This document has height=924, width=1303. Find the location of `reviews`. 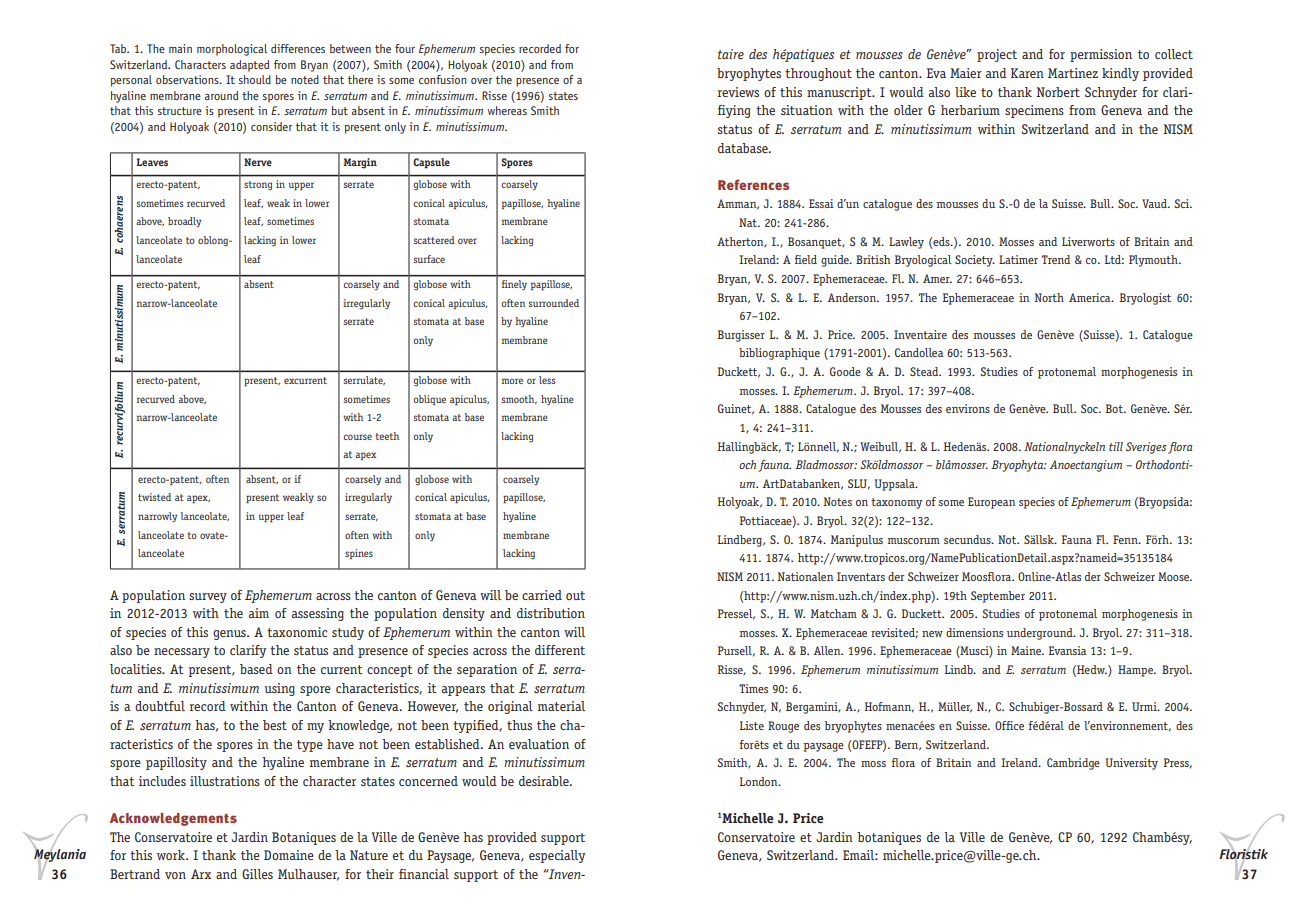

reviews is located at coordinates (738, 92).
